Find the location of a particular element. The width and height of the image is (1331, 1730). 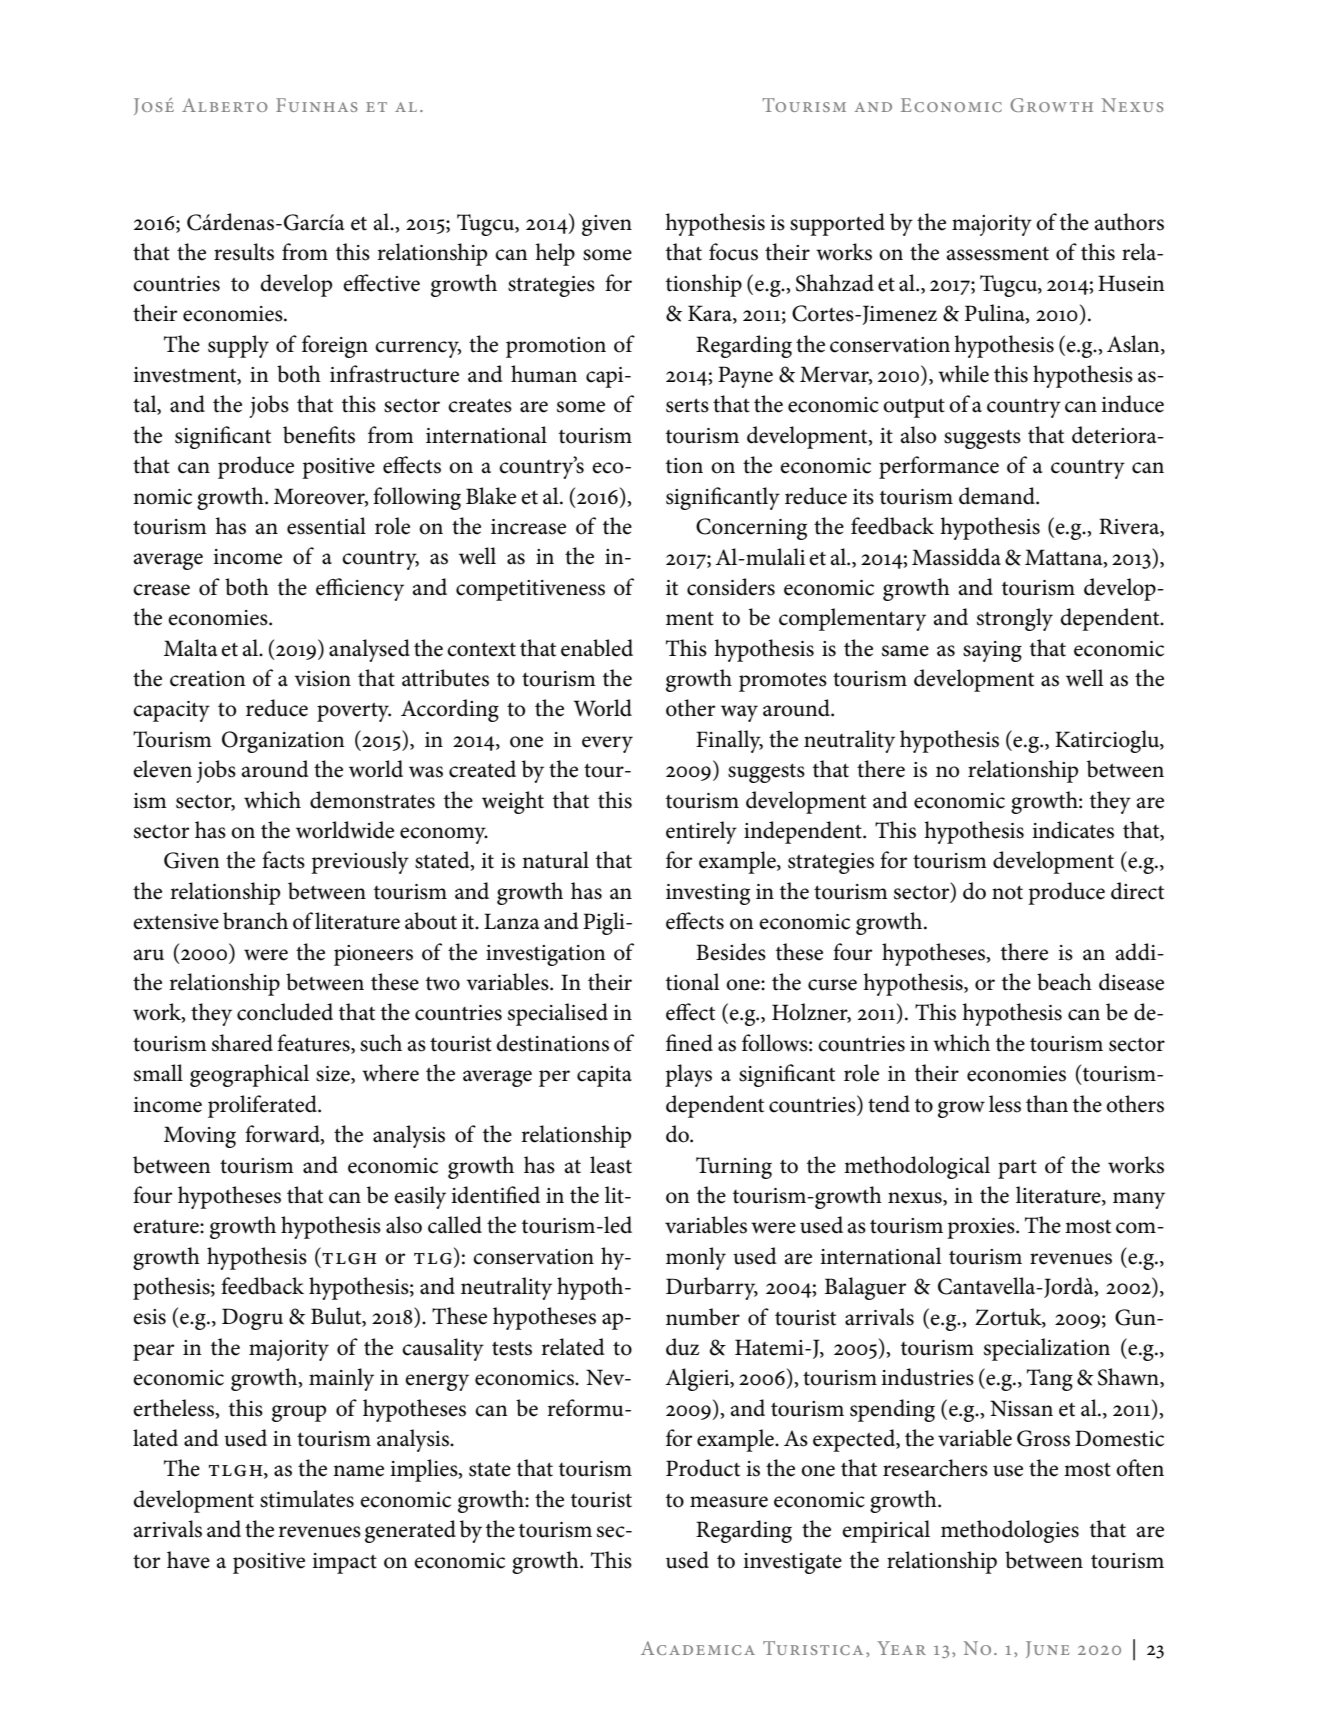

investing is located at coordinates (708, 894).
